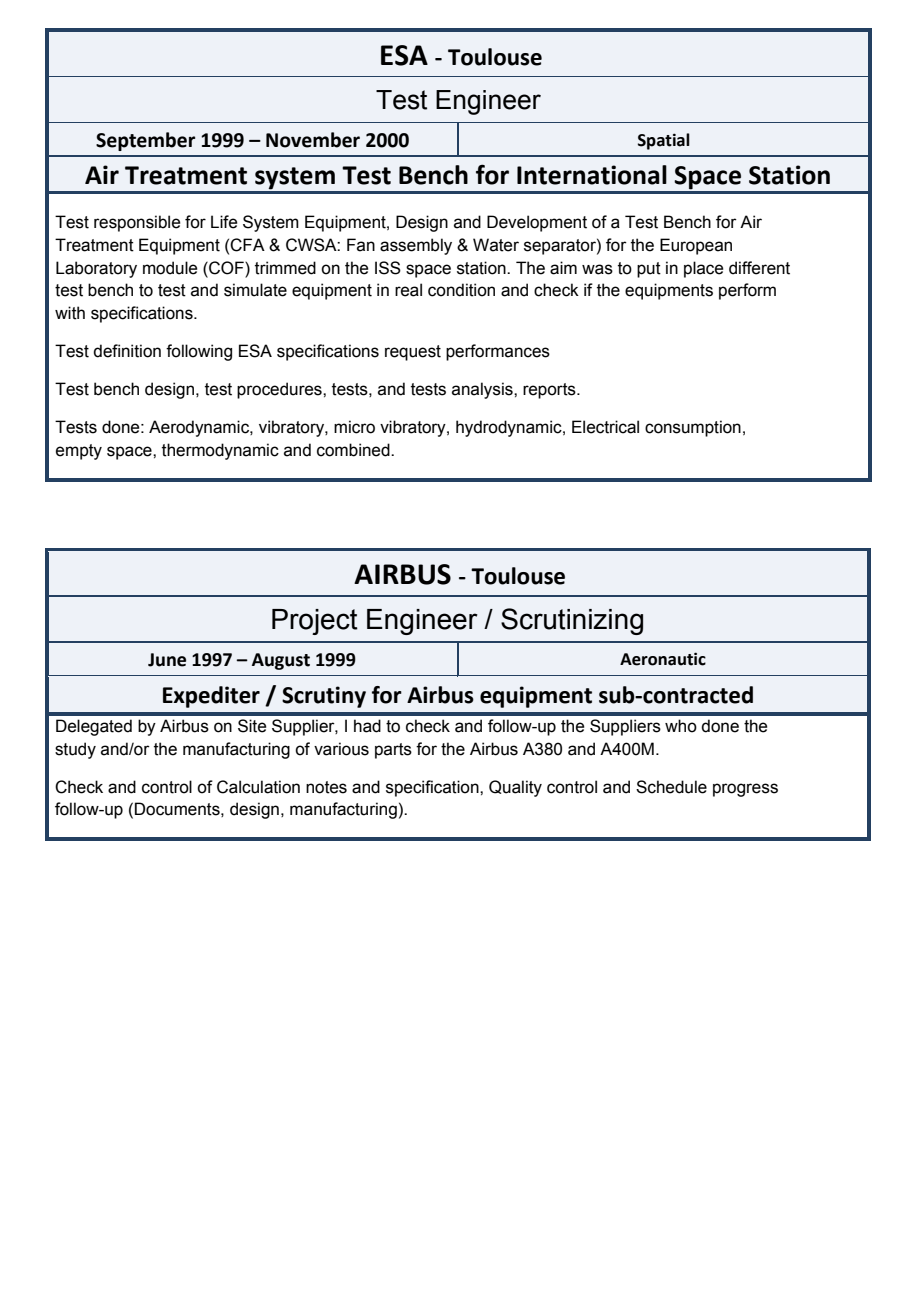 The height and width of the document is (1308, 924). What do you see at coordinates (145, 141) in the document?
I see `September` at bounding box center [145, 141].
